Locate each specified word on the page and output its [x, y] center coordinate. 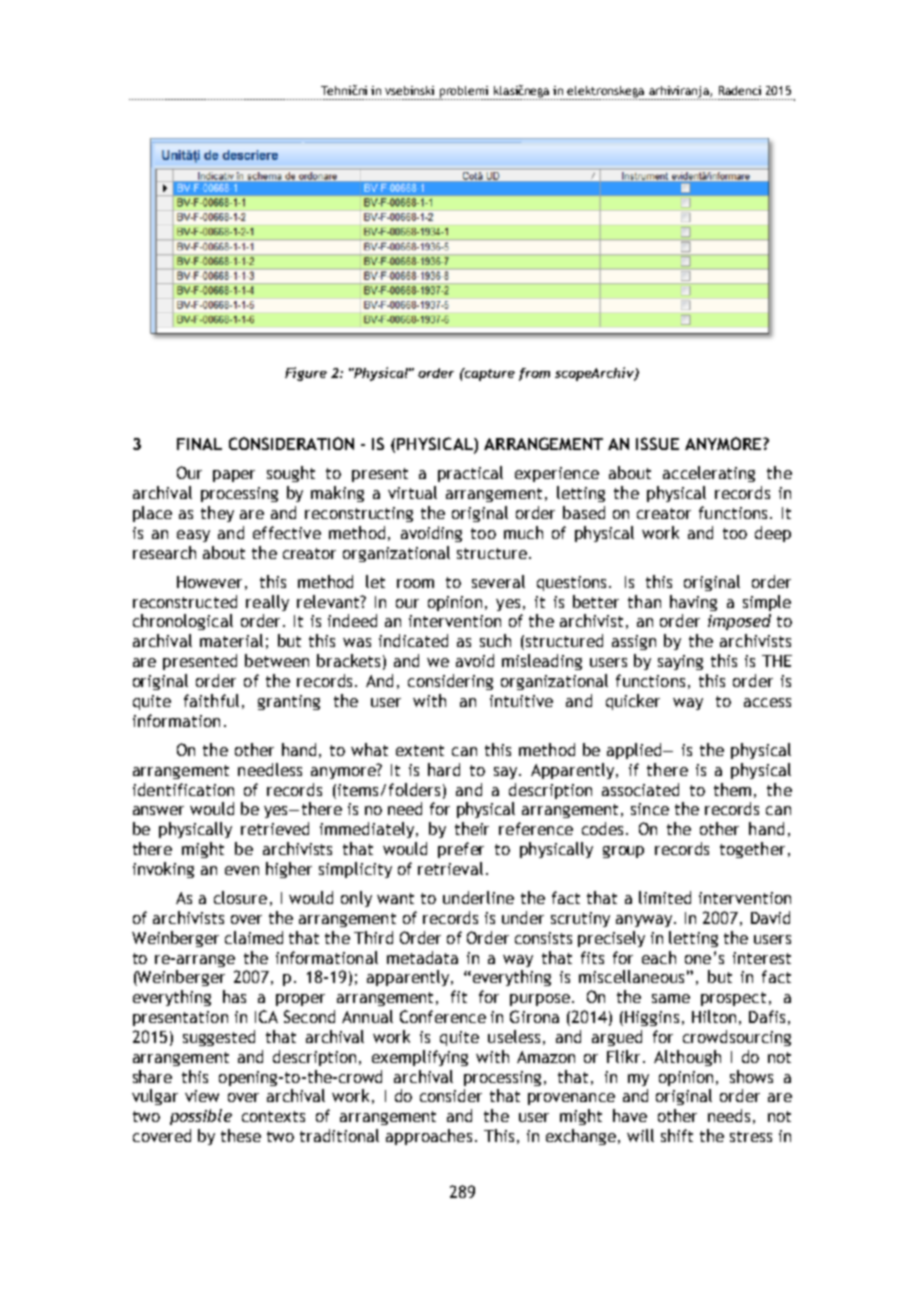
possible [201, 1117]
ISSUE [657, 443]
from [534, 374]
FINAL [199, 444]
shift [677, 1135]
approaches [429, 1137]
